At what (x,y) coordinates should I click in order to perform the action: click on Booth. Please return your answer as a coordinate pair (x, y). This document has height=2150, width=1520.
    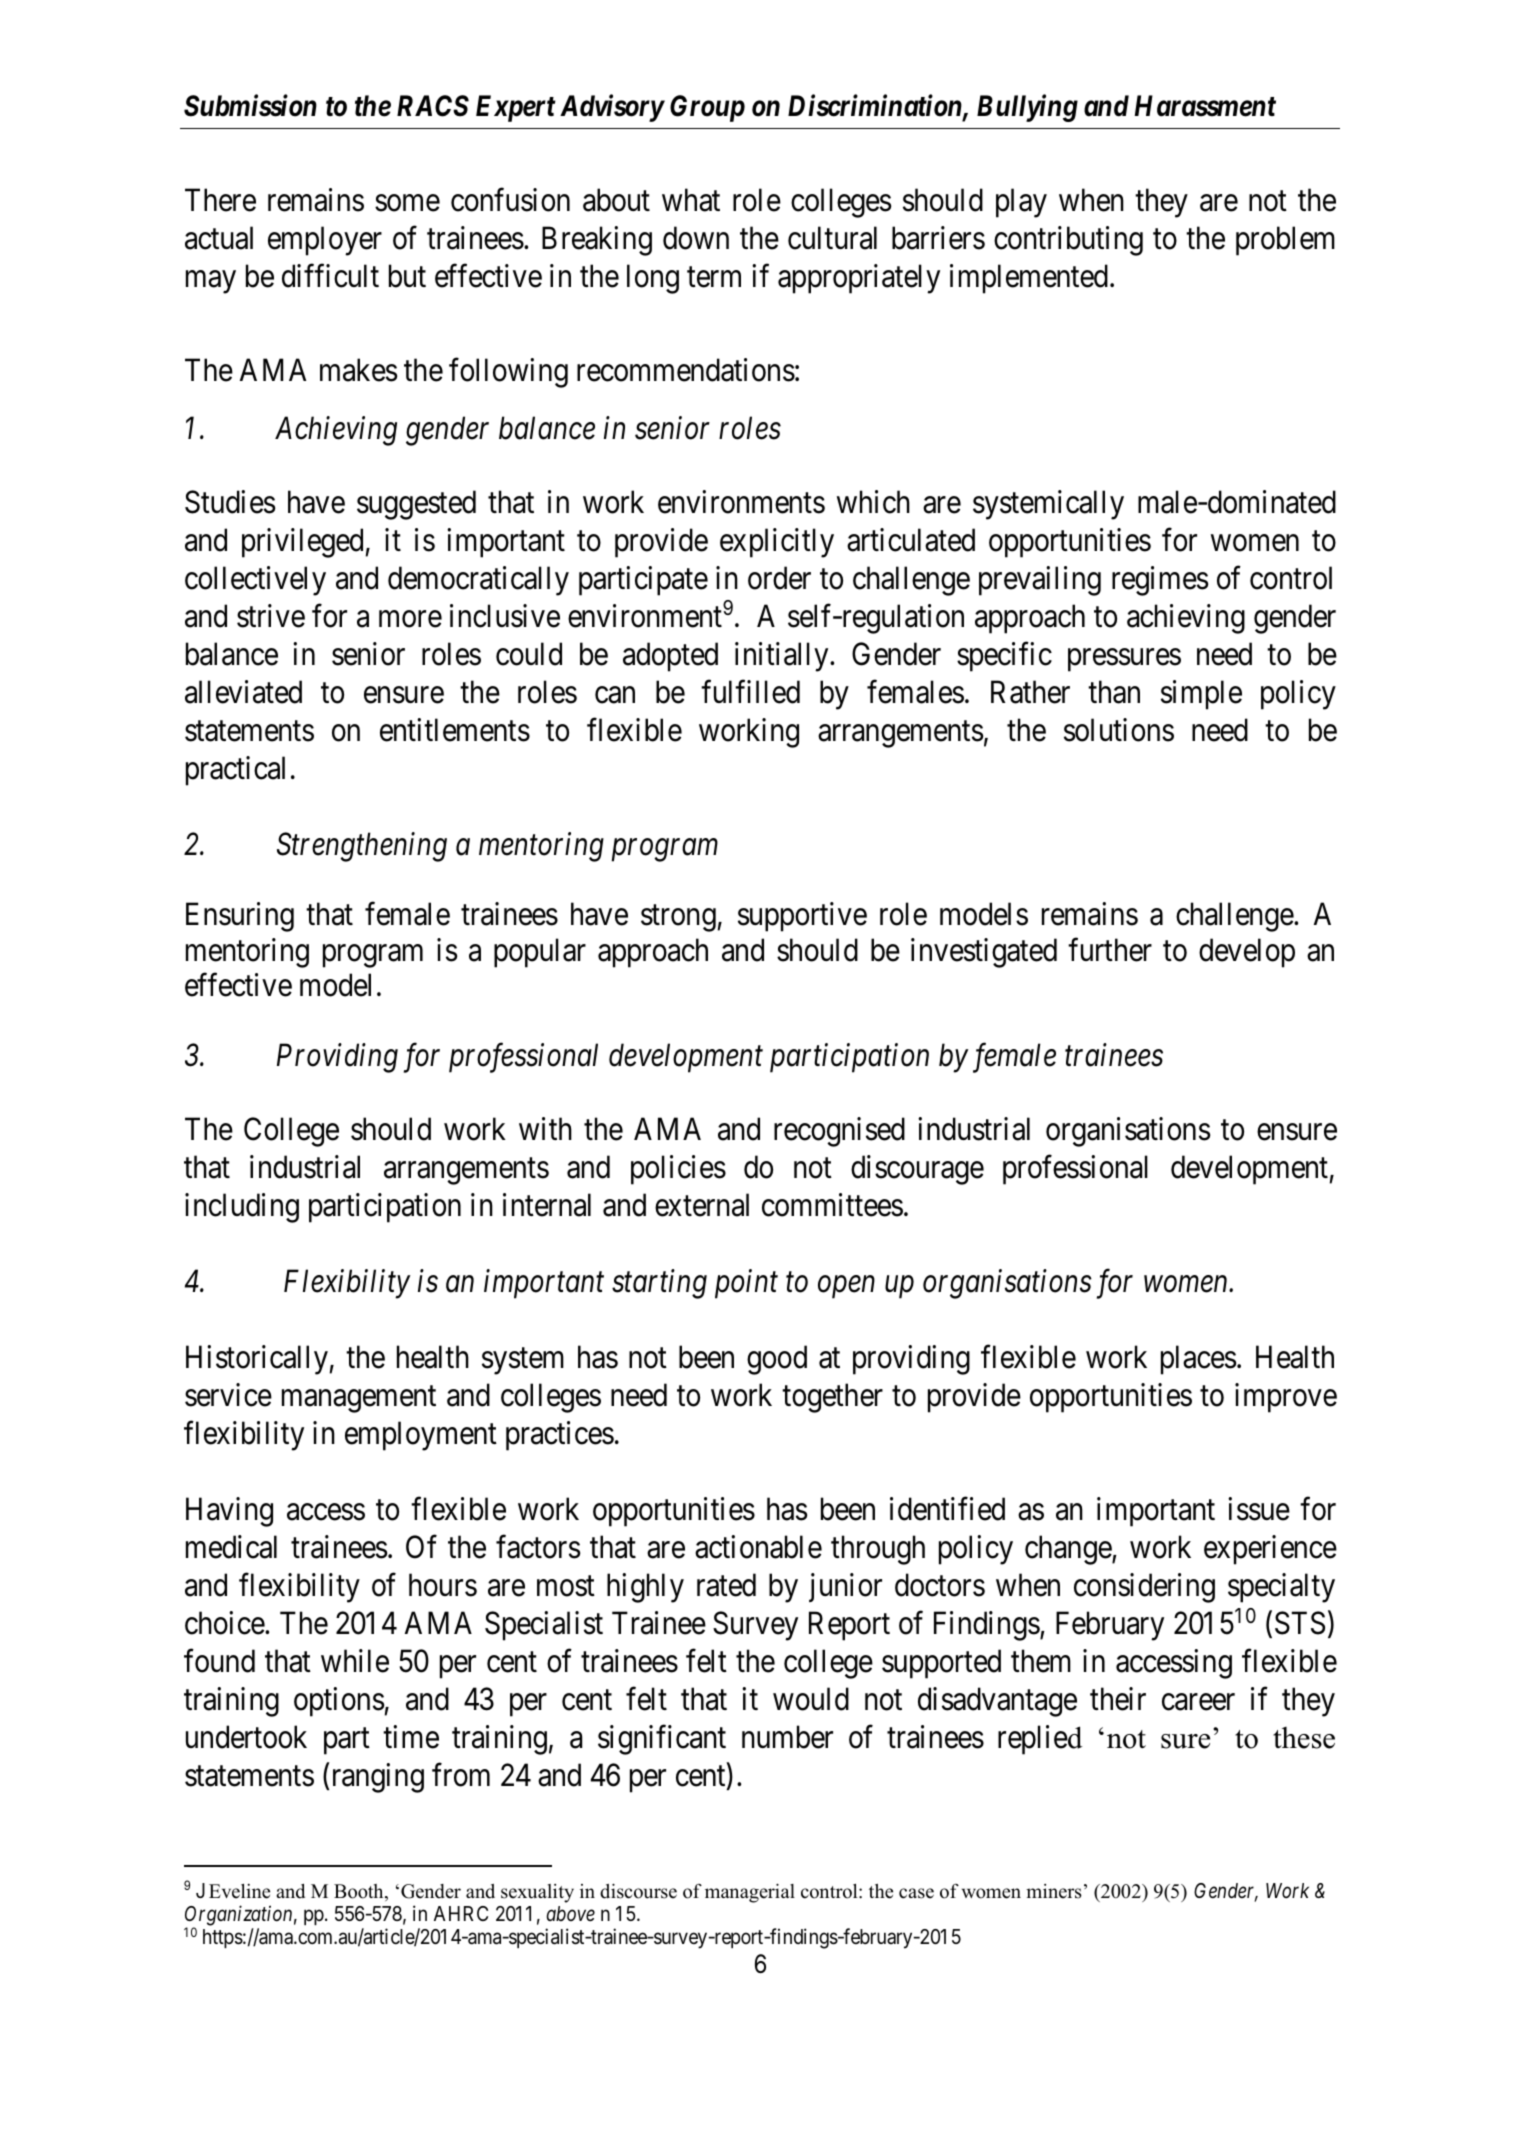
    Looking at the image, I should click on (360, 1892).
